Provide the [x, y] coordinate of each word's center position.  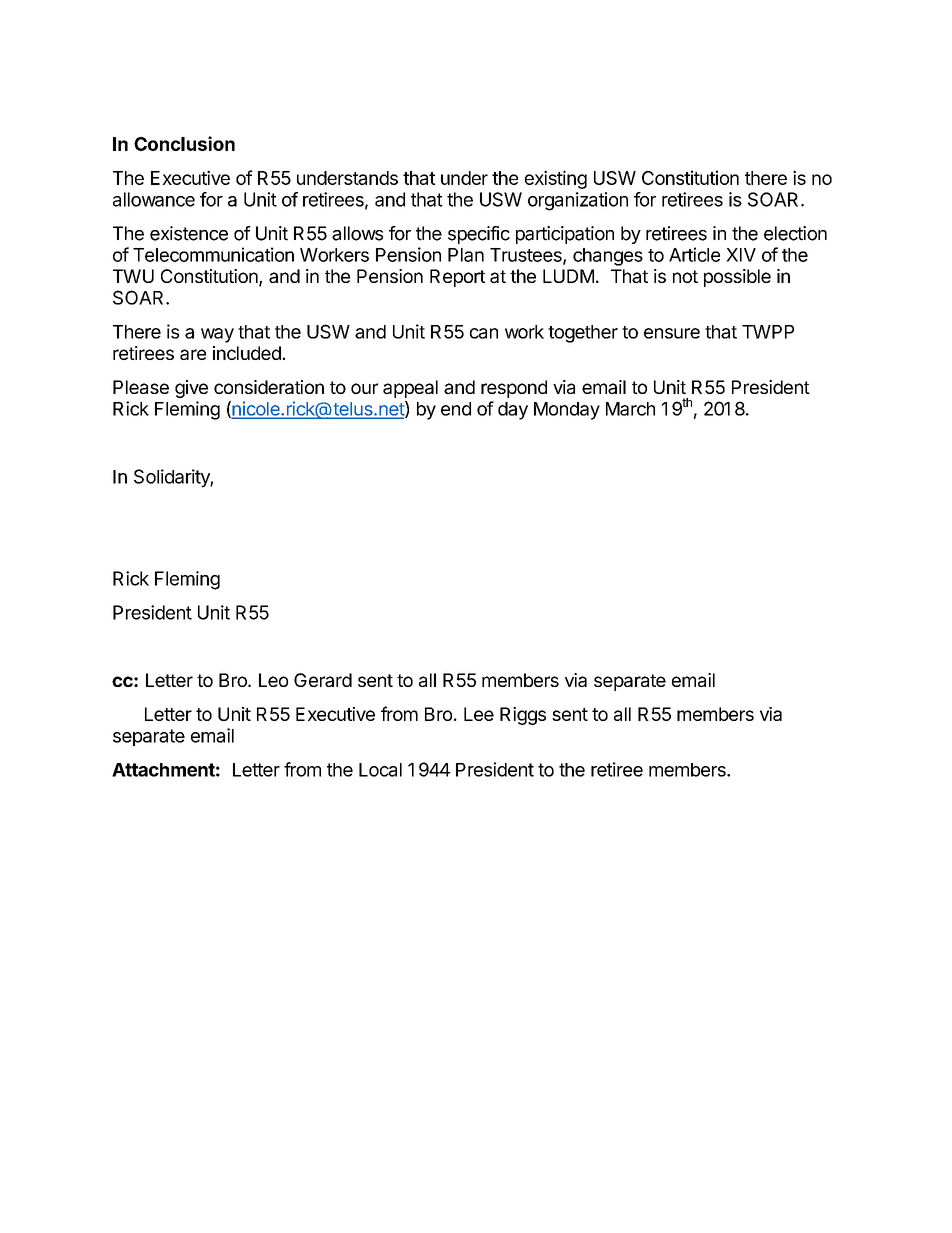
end [456, 409]
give [191, 389]
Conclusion [184, 143]
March [630, 409]
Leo [273, 680]
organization [578, 201]
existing [556, 179]
